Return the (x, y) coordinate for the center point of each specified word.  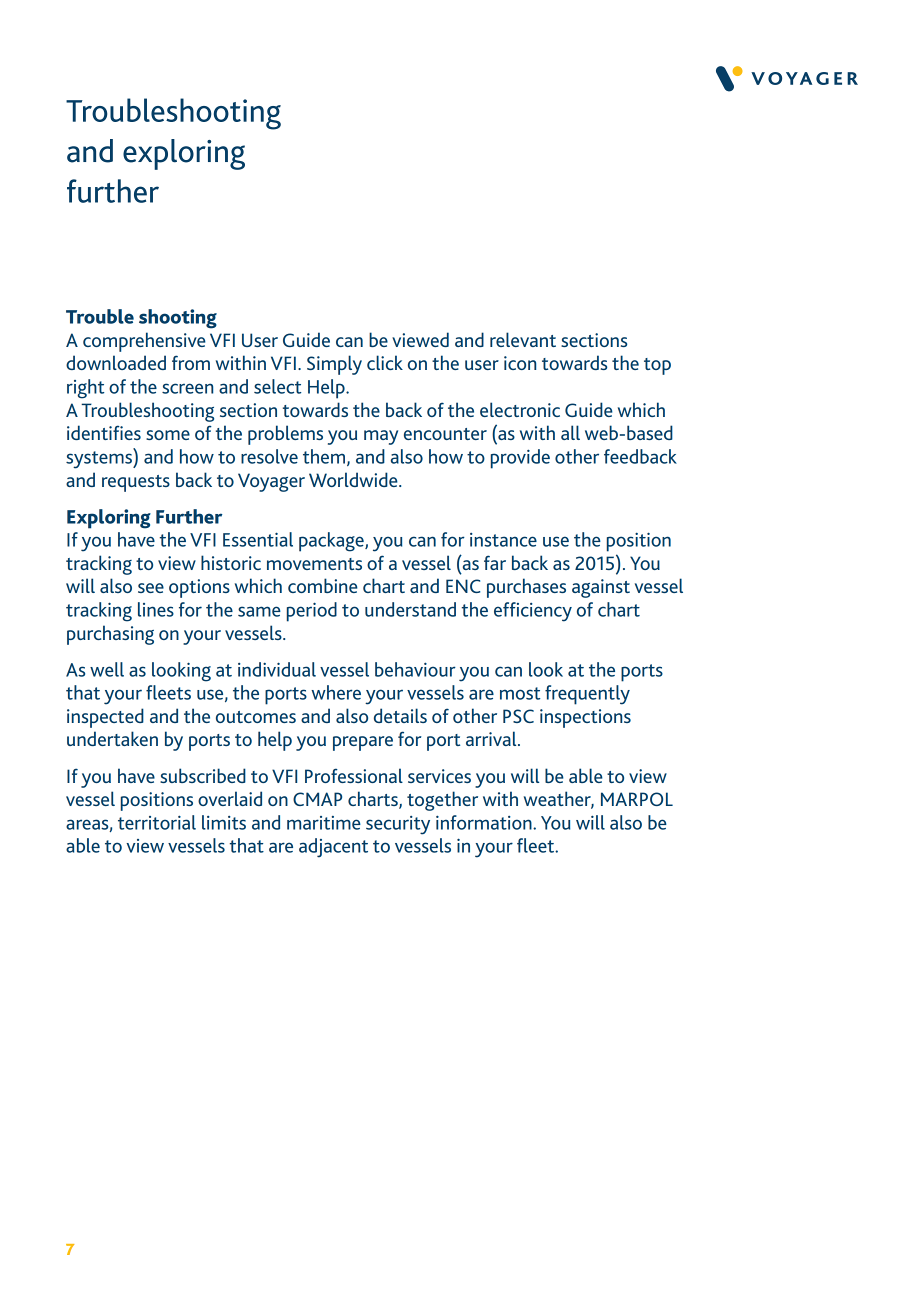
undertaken (112, 738)
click (385, 362)
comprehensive (144, 342)
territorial (157, 822)
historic (231, 562)
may (381, 437)
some (168, 435)
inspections (585, 718)
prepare (363, 743)
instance (503, 540)
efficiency (533, 612)
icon (520, 363)
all (570, 432)
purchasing (110, 635)
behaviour (415, 669)
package (332, 542)
